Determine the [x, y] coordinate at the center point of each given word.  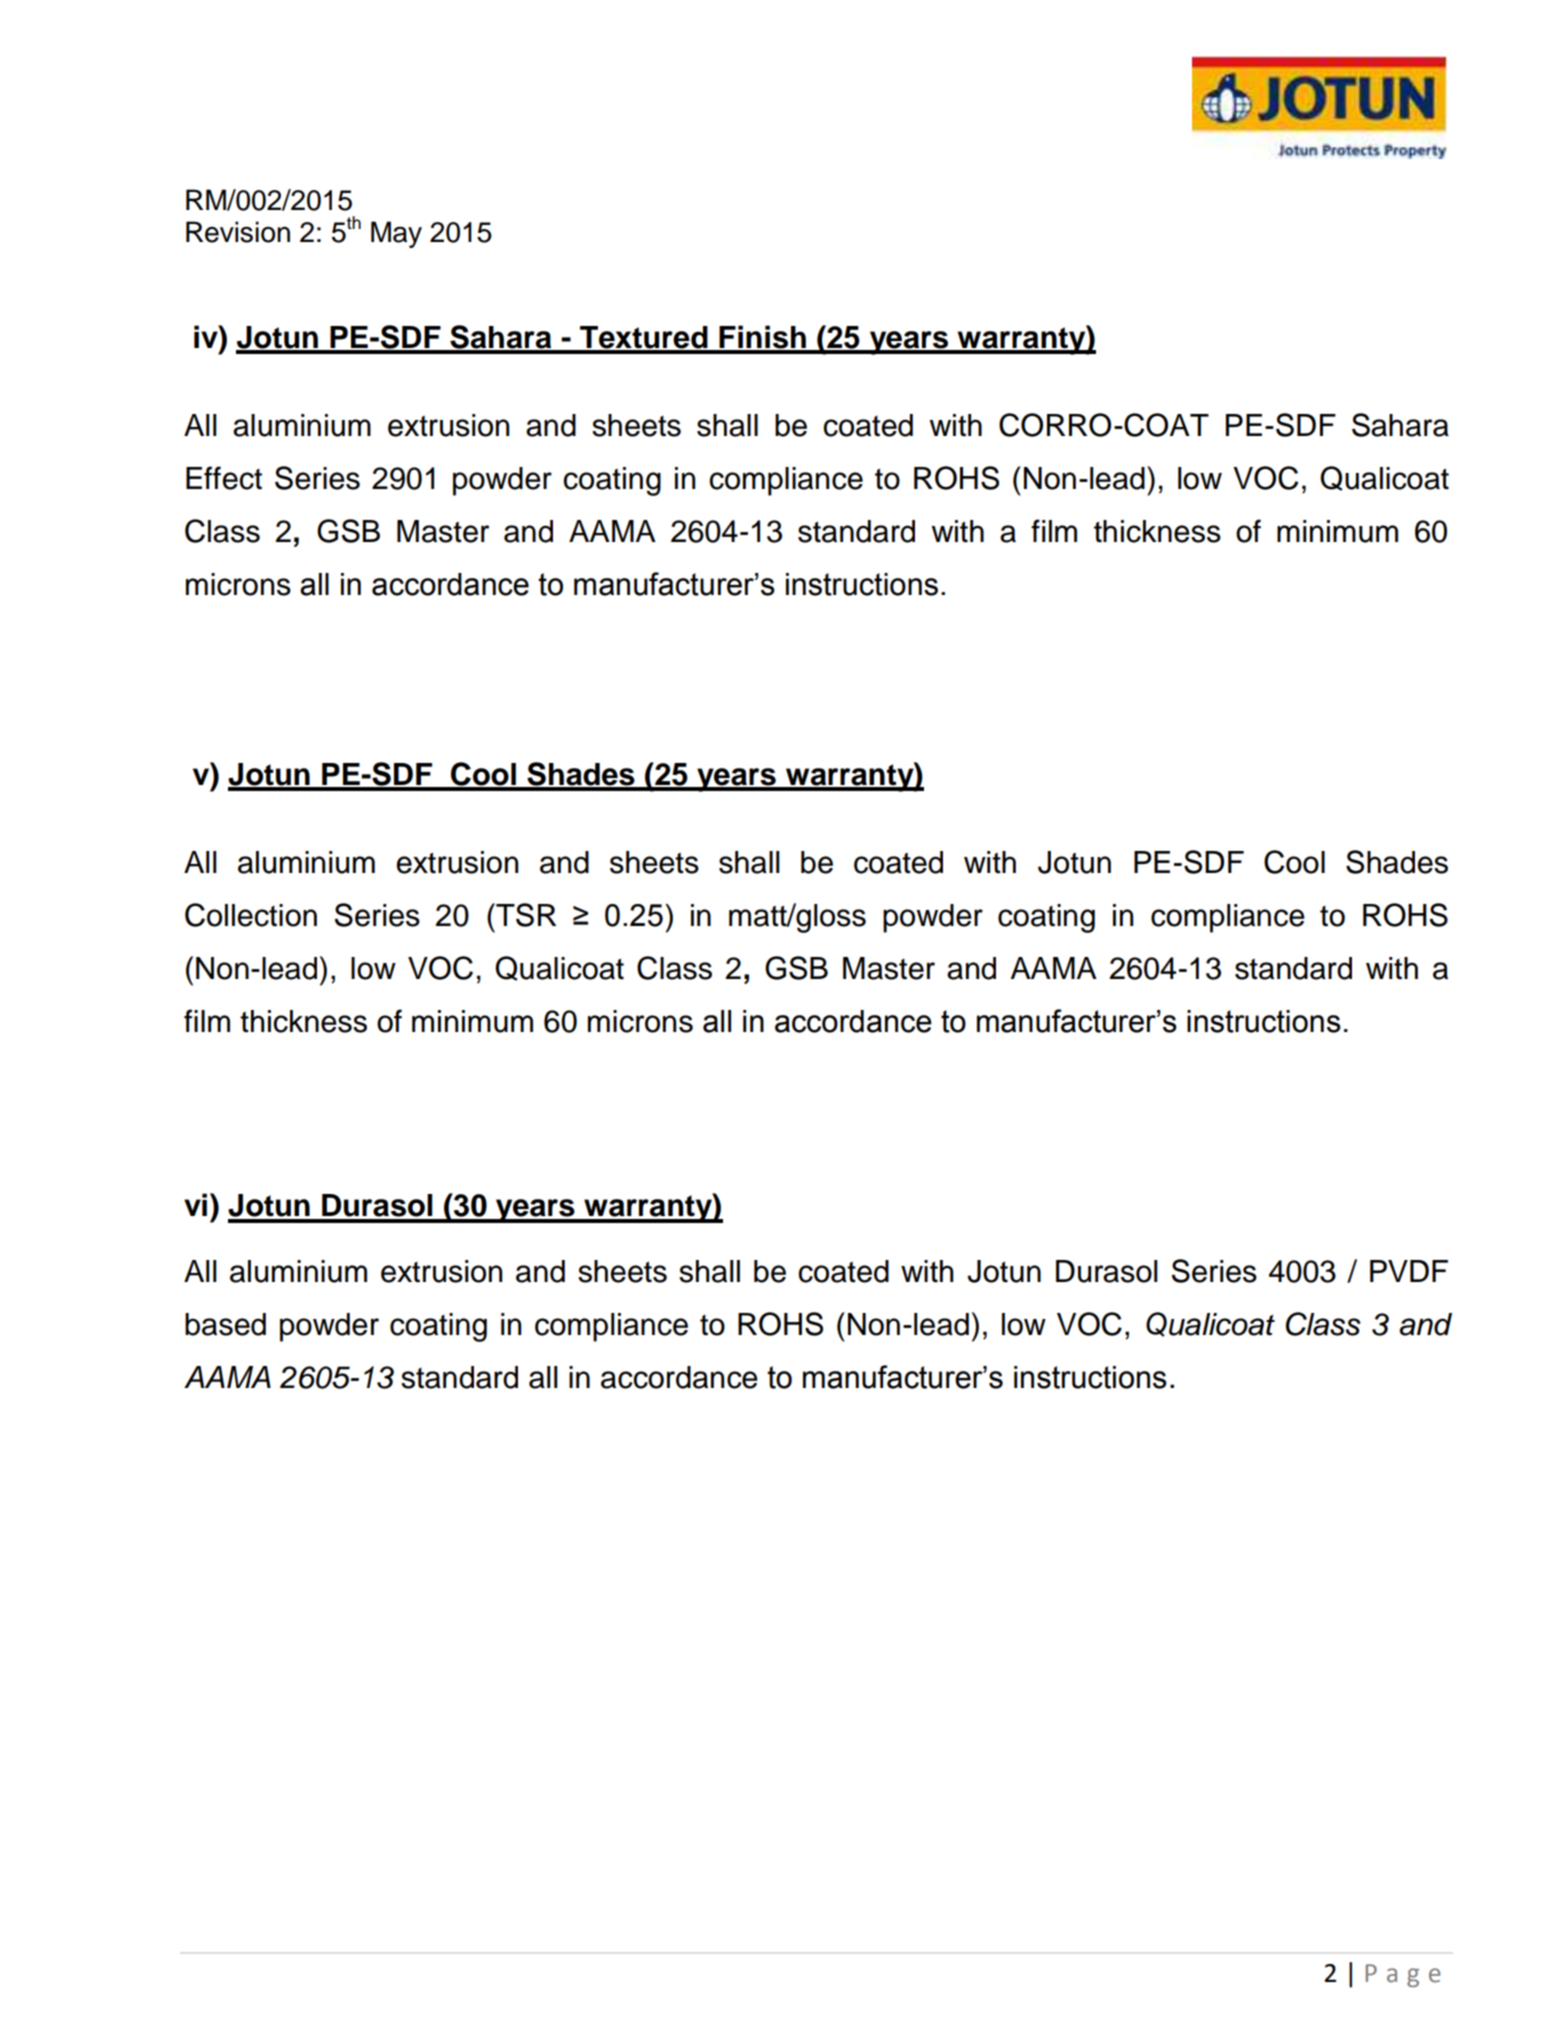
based [225, 1324]
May [396, 234]
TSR [525, 915]
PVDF [1409, 1271]
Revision [238, 232]
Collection [251, 915]
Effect [224, 478]
